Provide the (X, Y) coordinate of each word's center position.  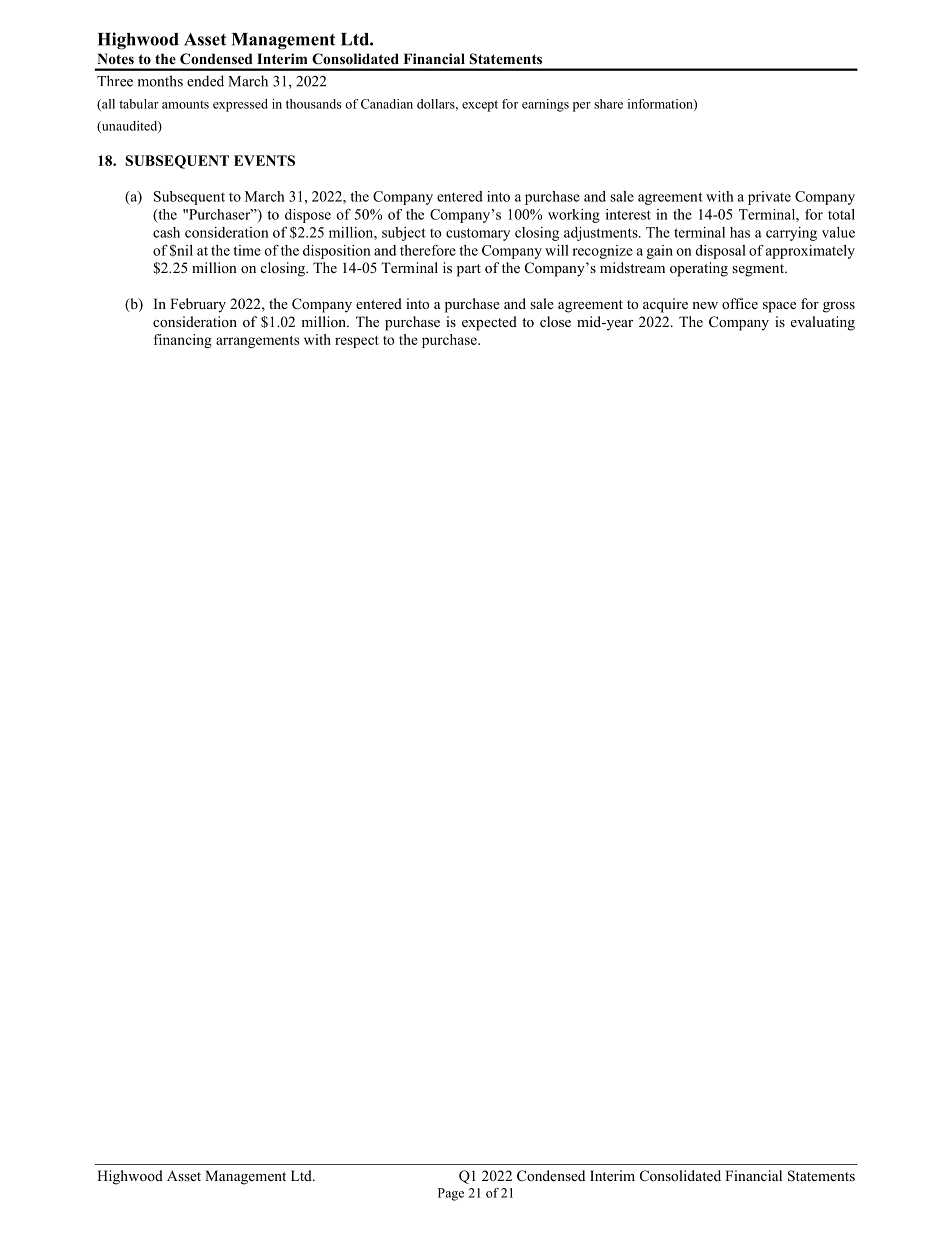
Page (451, 1194)
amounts (185, 104)
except (480, 106)
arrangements (257, 342)
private (769, 198)
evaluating (823, 323)
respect (357, 342)
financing (183, 341)
